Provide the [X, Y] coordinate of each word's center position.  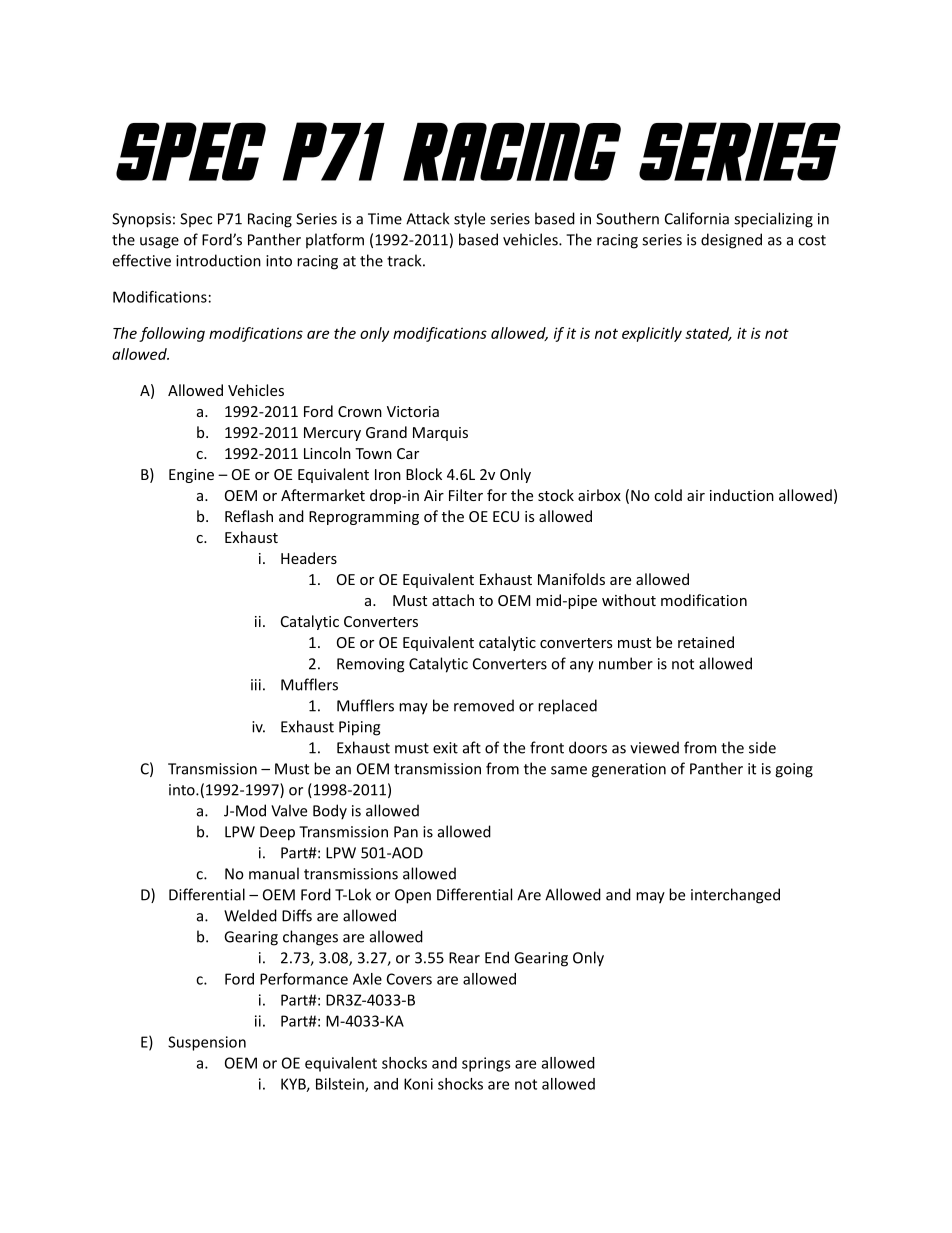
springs [486, 1064]
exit [445, 748]
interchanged [735, 896]
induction [742, 495]
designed [731, 241]
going [794, 770]
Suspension [207, 1043]
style [469, 220]
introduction [218, 260]
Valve [289, 810]
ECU [506, 516]
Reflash [249, 516]
